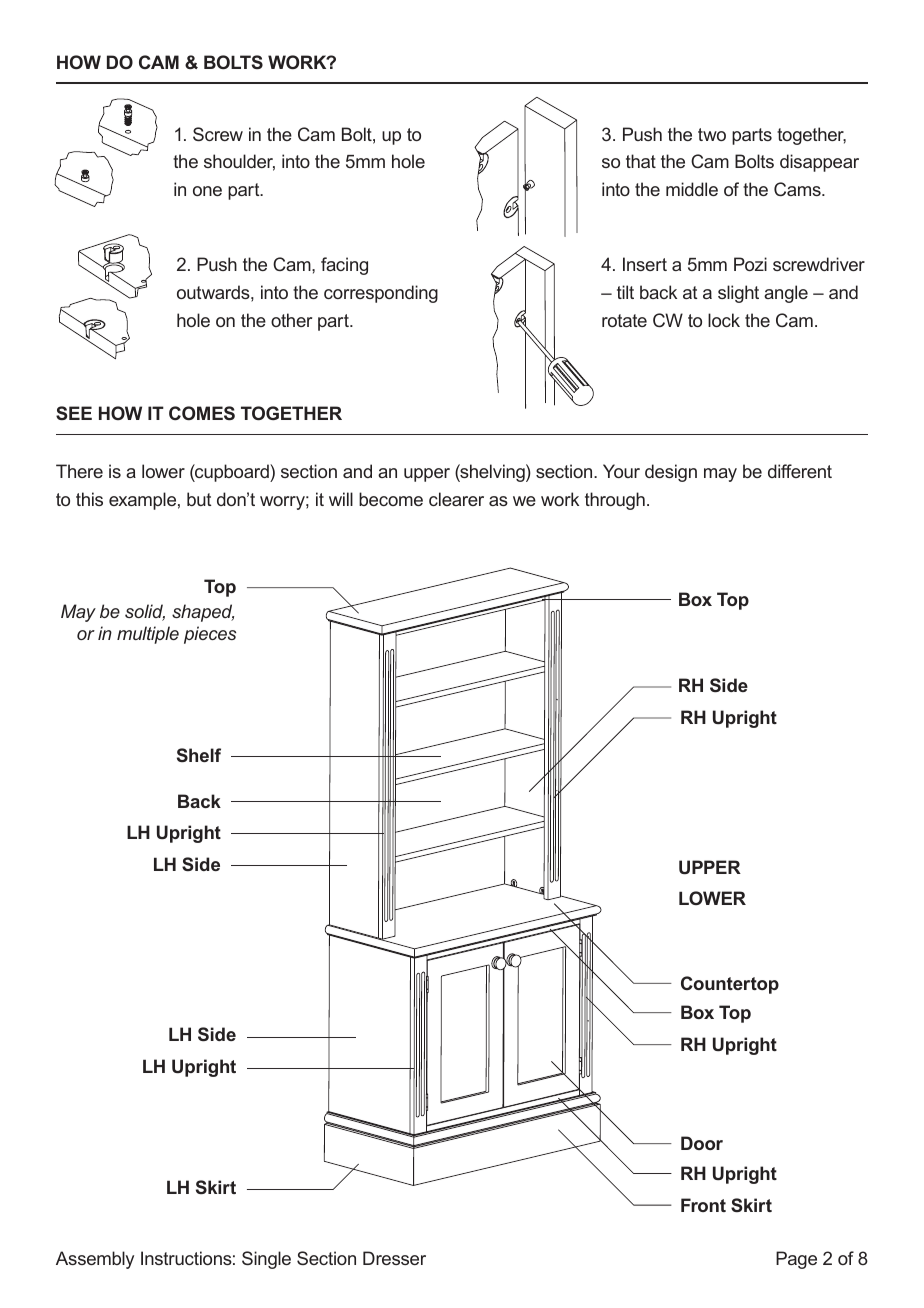 The image size is (924, 1308). What do you see at coordinates (615, 501) in the screenshot?
I see `through` at bounding box center [615, 501].
